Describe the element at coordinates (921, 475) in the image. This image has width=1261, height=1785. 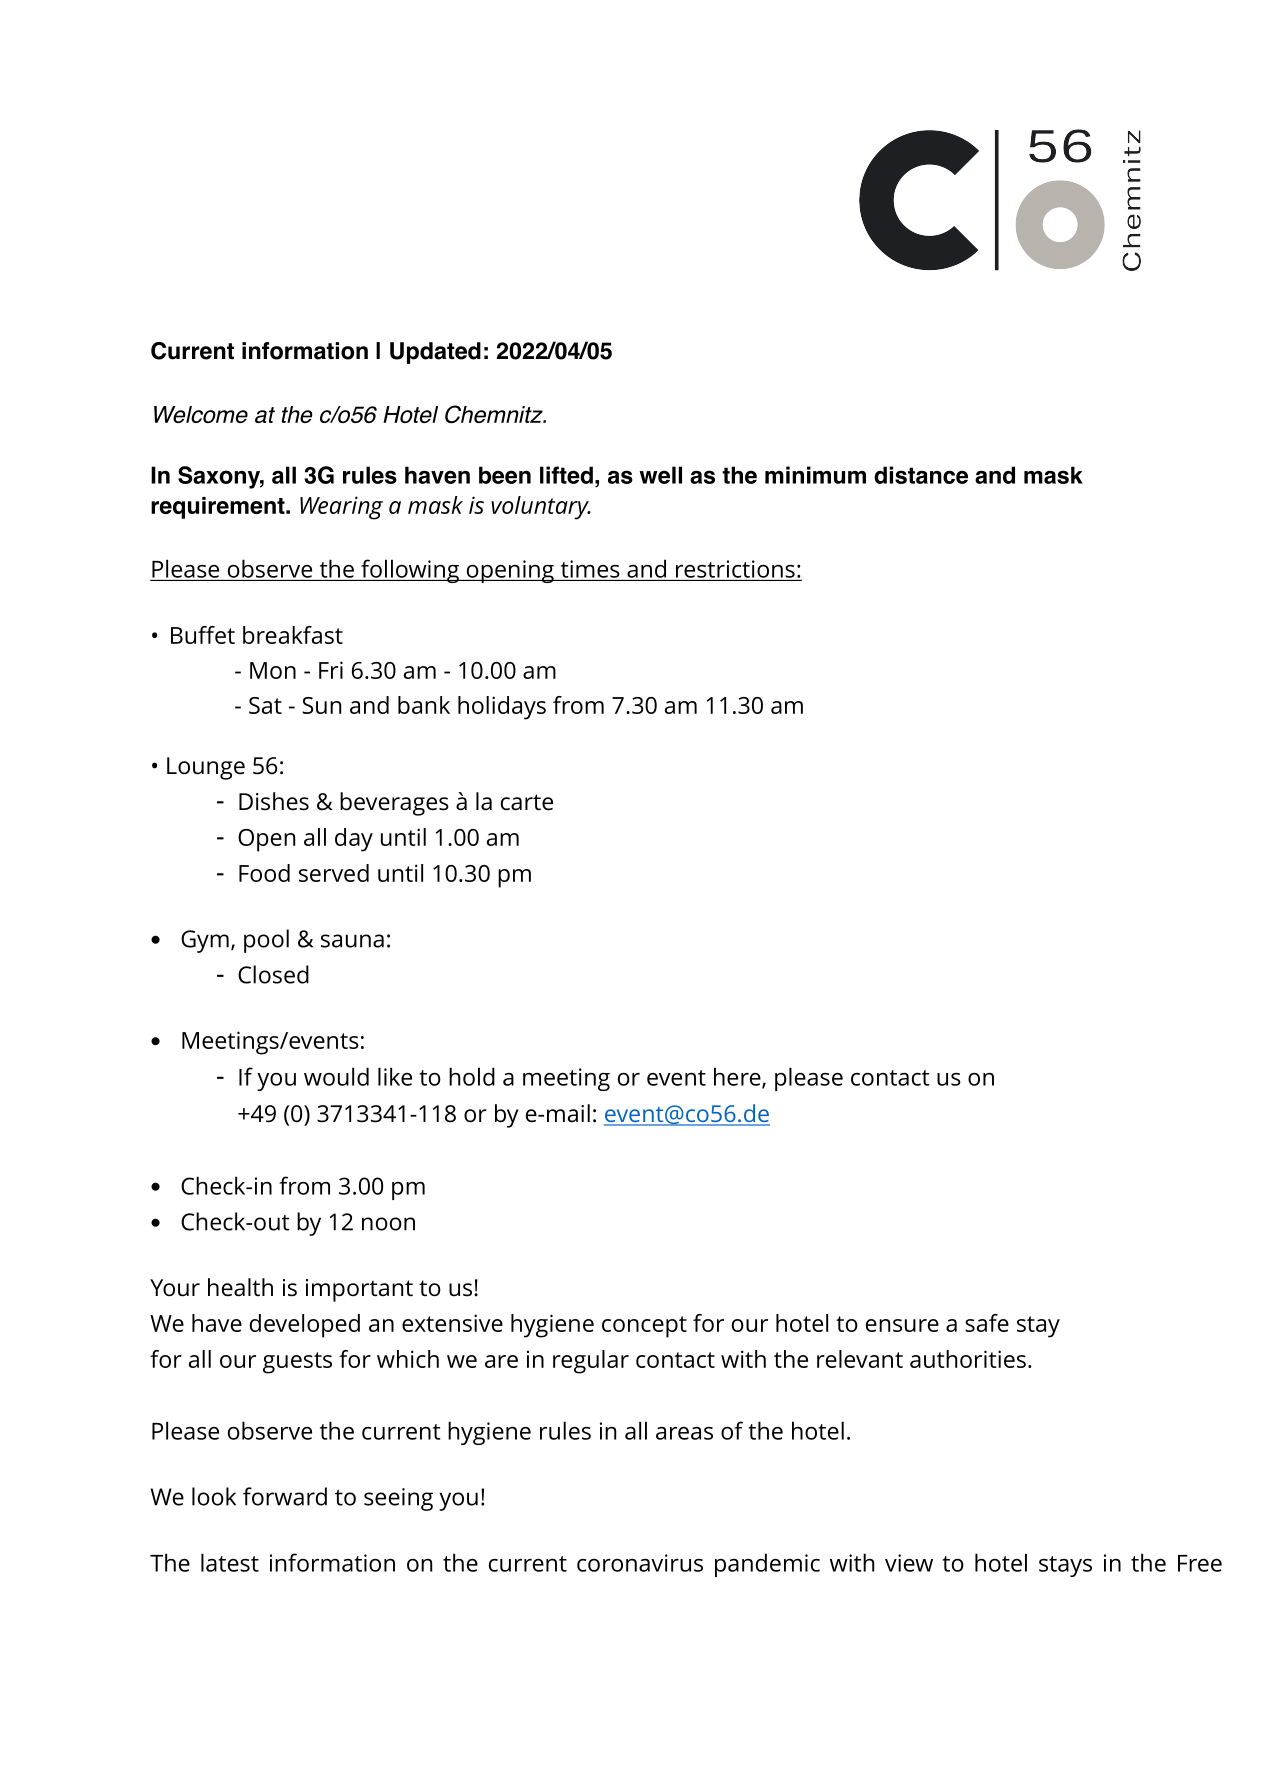
I see `distance` at that location.
